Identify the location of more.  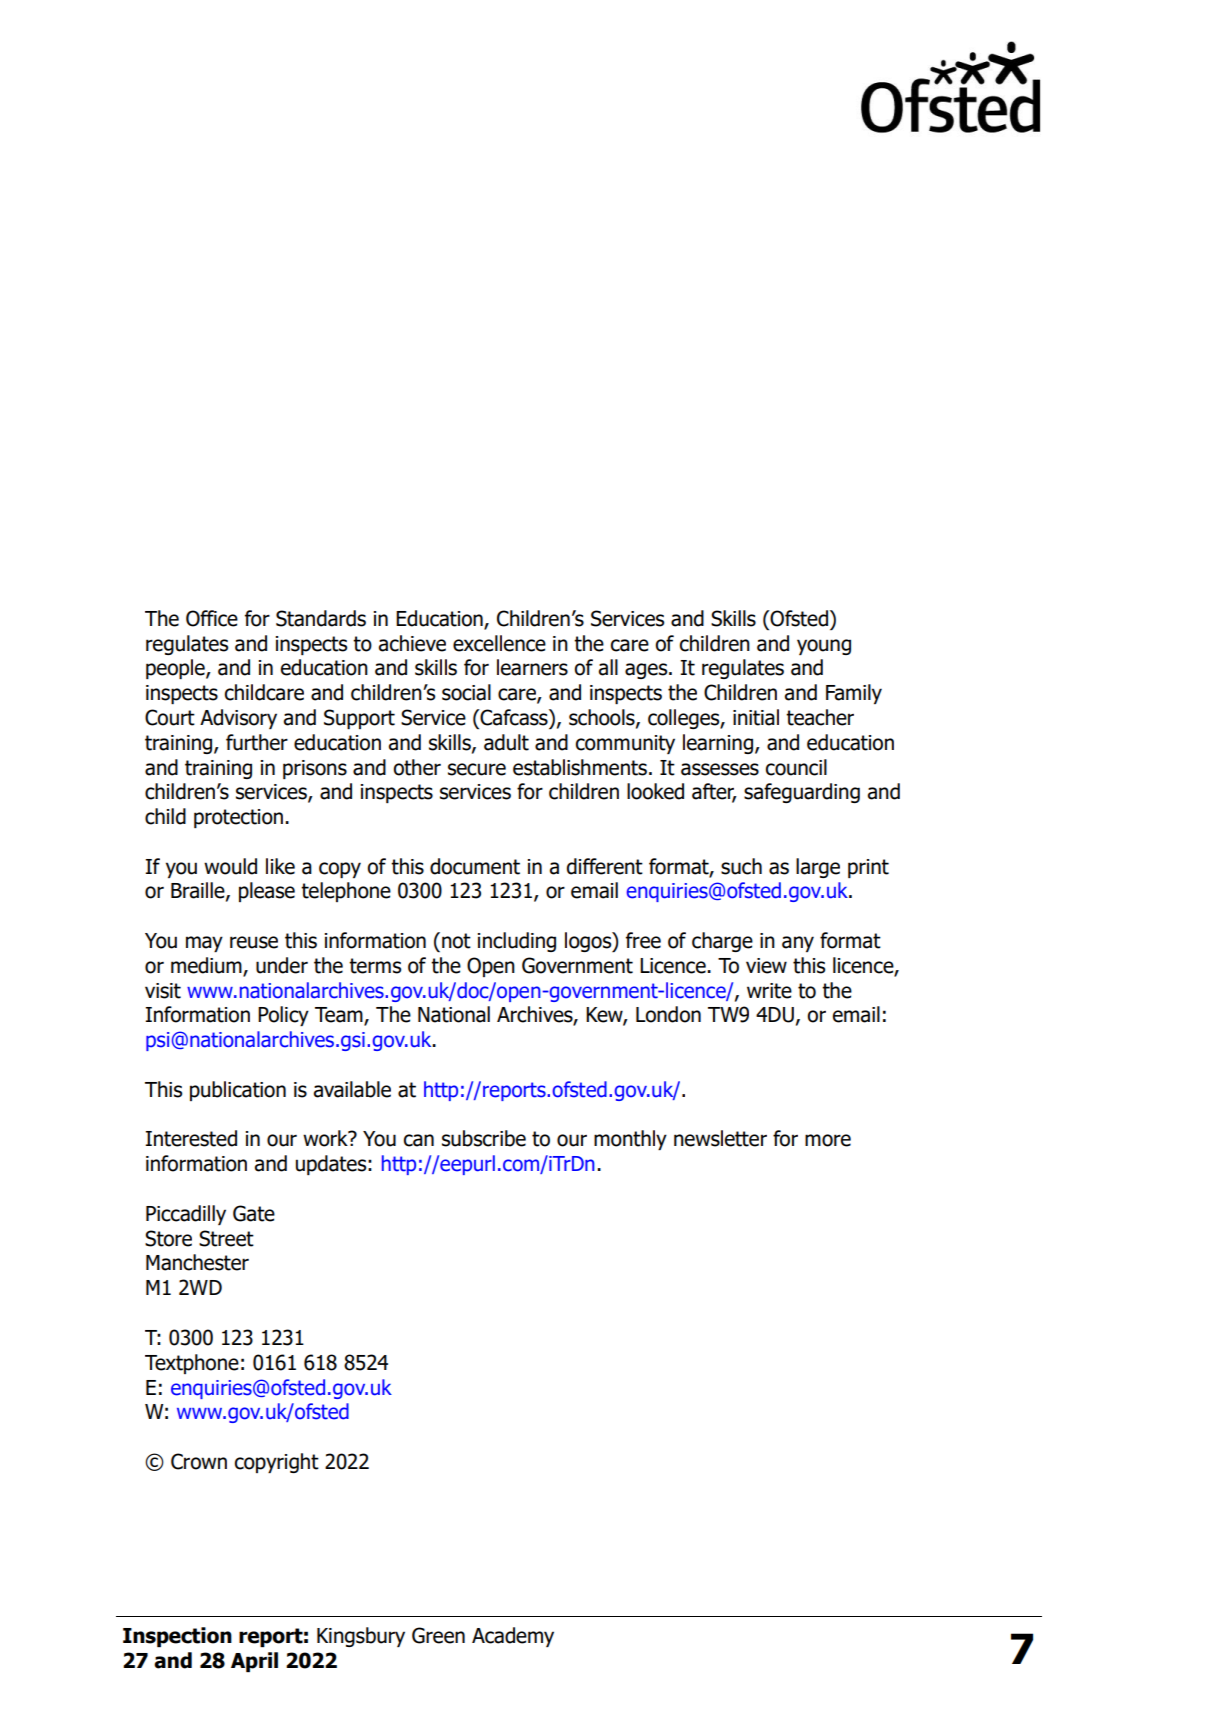
(828, 1140).
